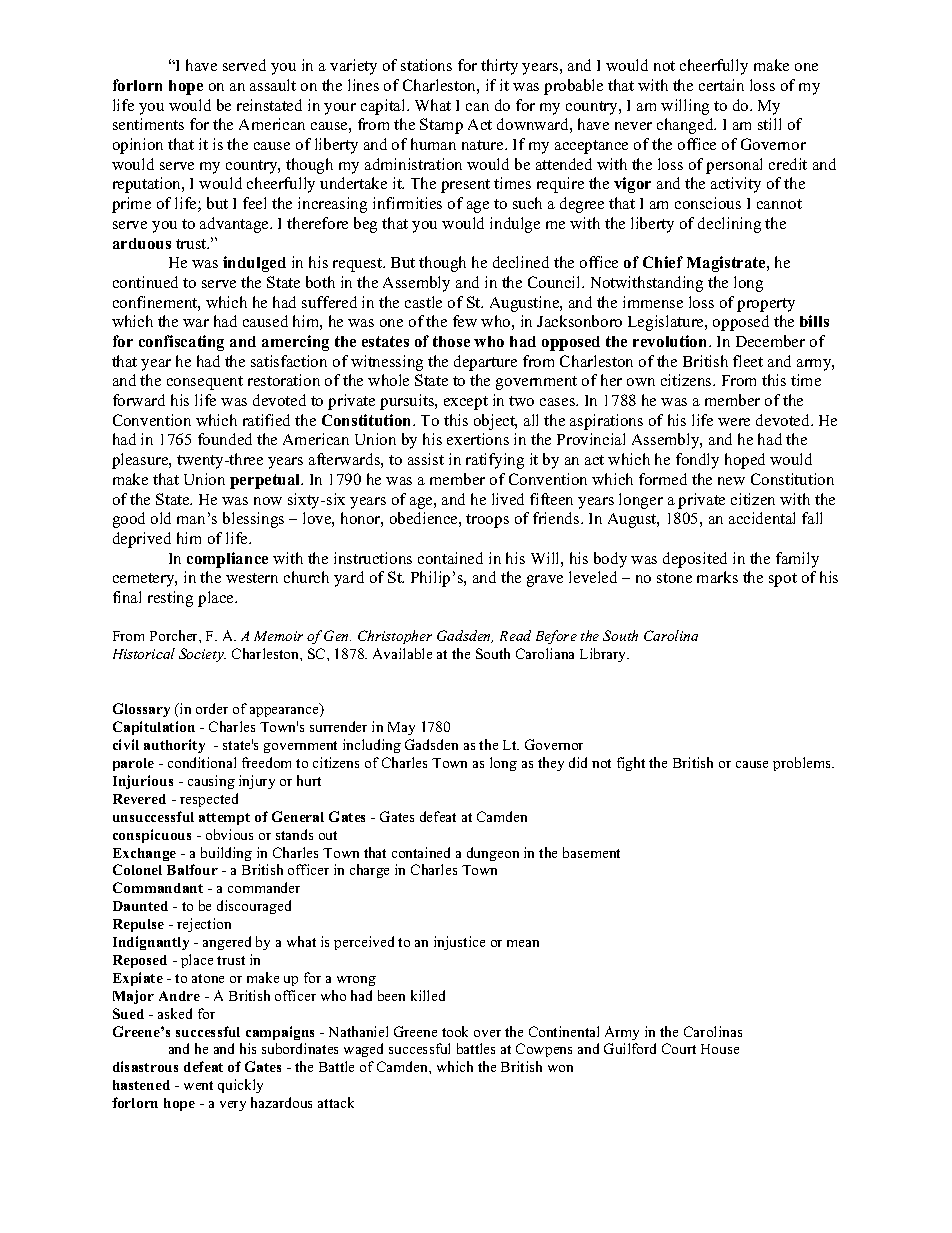 The width and height of the screenshot is (952, 1233). What do you see at coordinates (499, 67) in the screenshot?
I see `thirty` at bounding box center [499, 67].
